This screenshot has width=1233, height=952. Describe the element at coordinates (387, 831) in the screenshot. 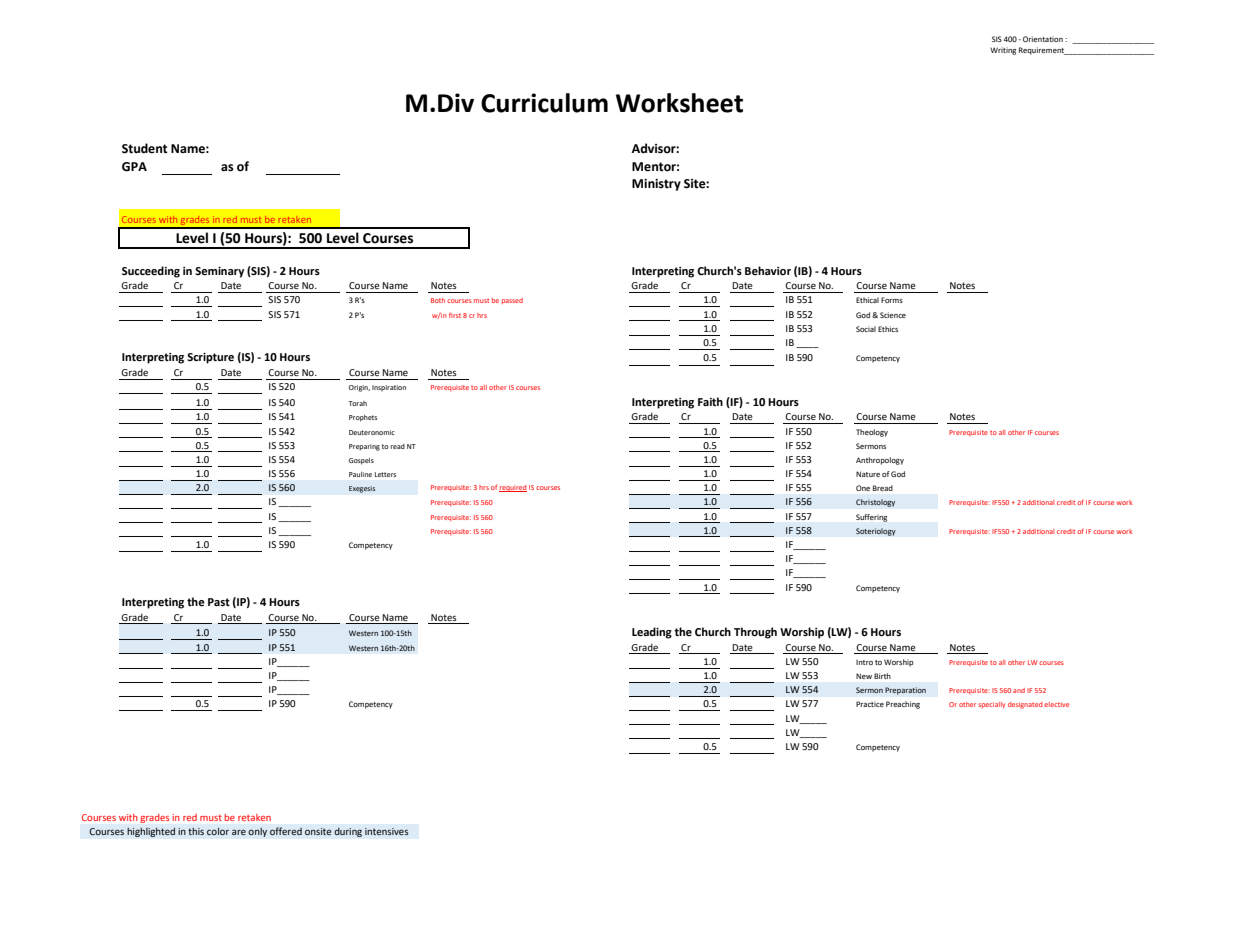

I see `intensives` at that location.
